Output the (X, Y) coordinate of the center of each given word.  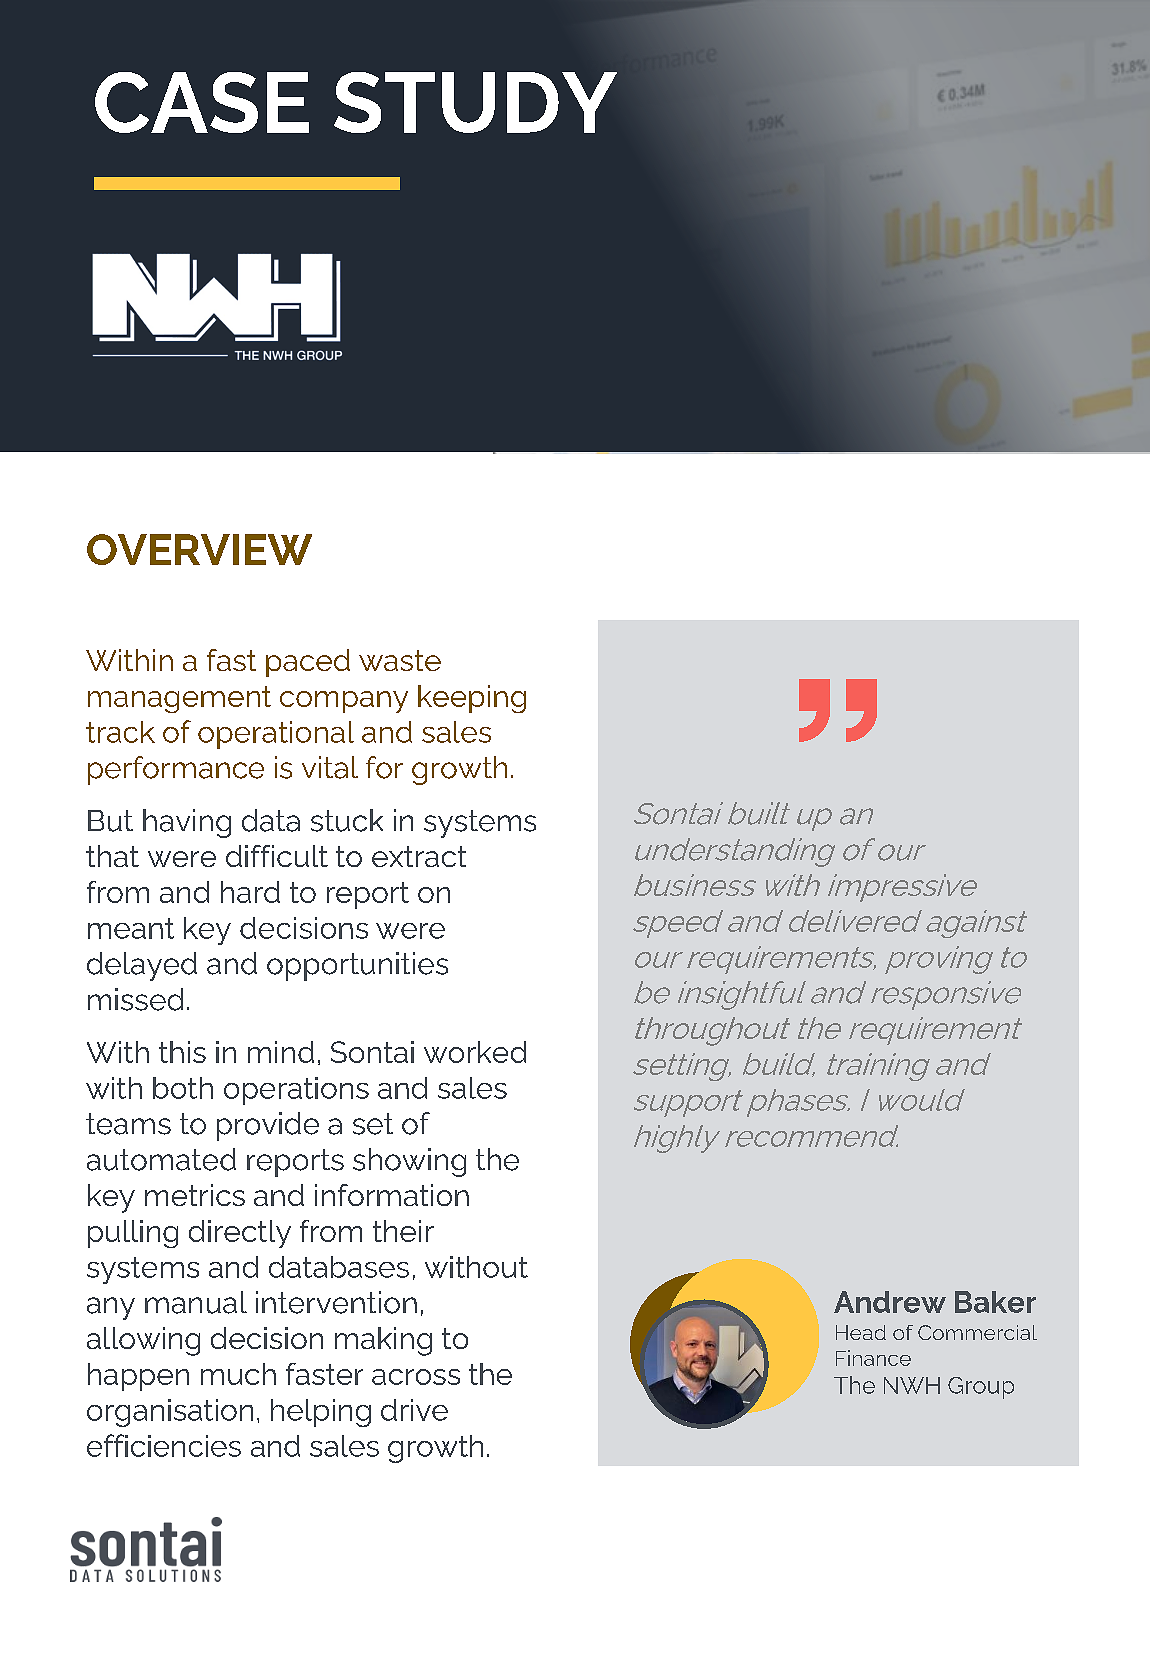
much (238, 1374)
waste (400, 660)
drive (414, 1410)
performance (176, 770)
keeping (472, 699)
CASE (202, 102)
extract (419, 856)
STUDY (475, 102)
